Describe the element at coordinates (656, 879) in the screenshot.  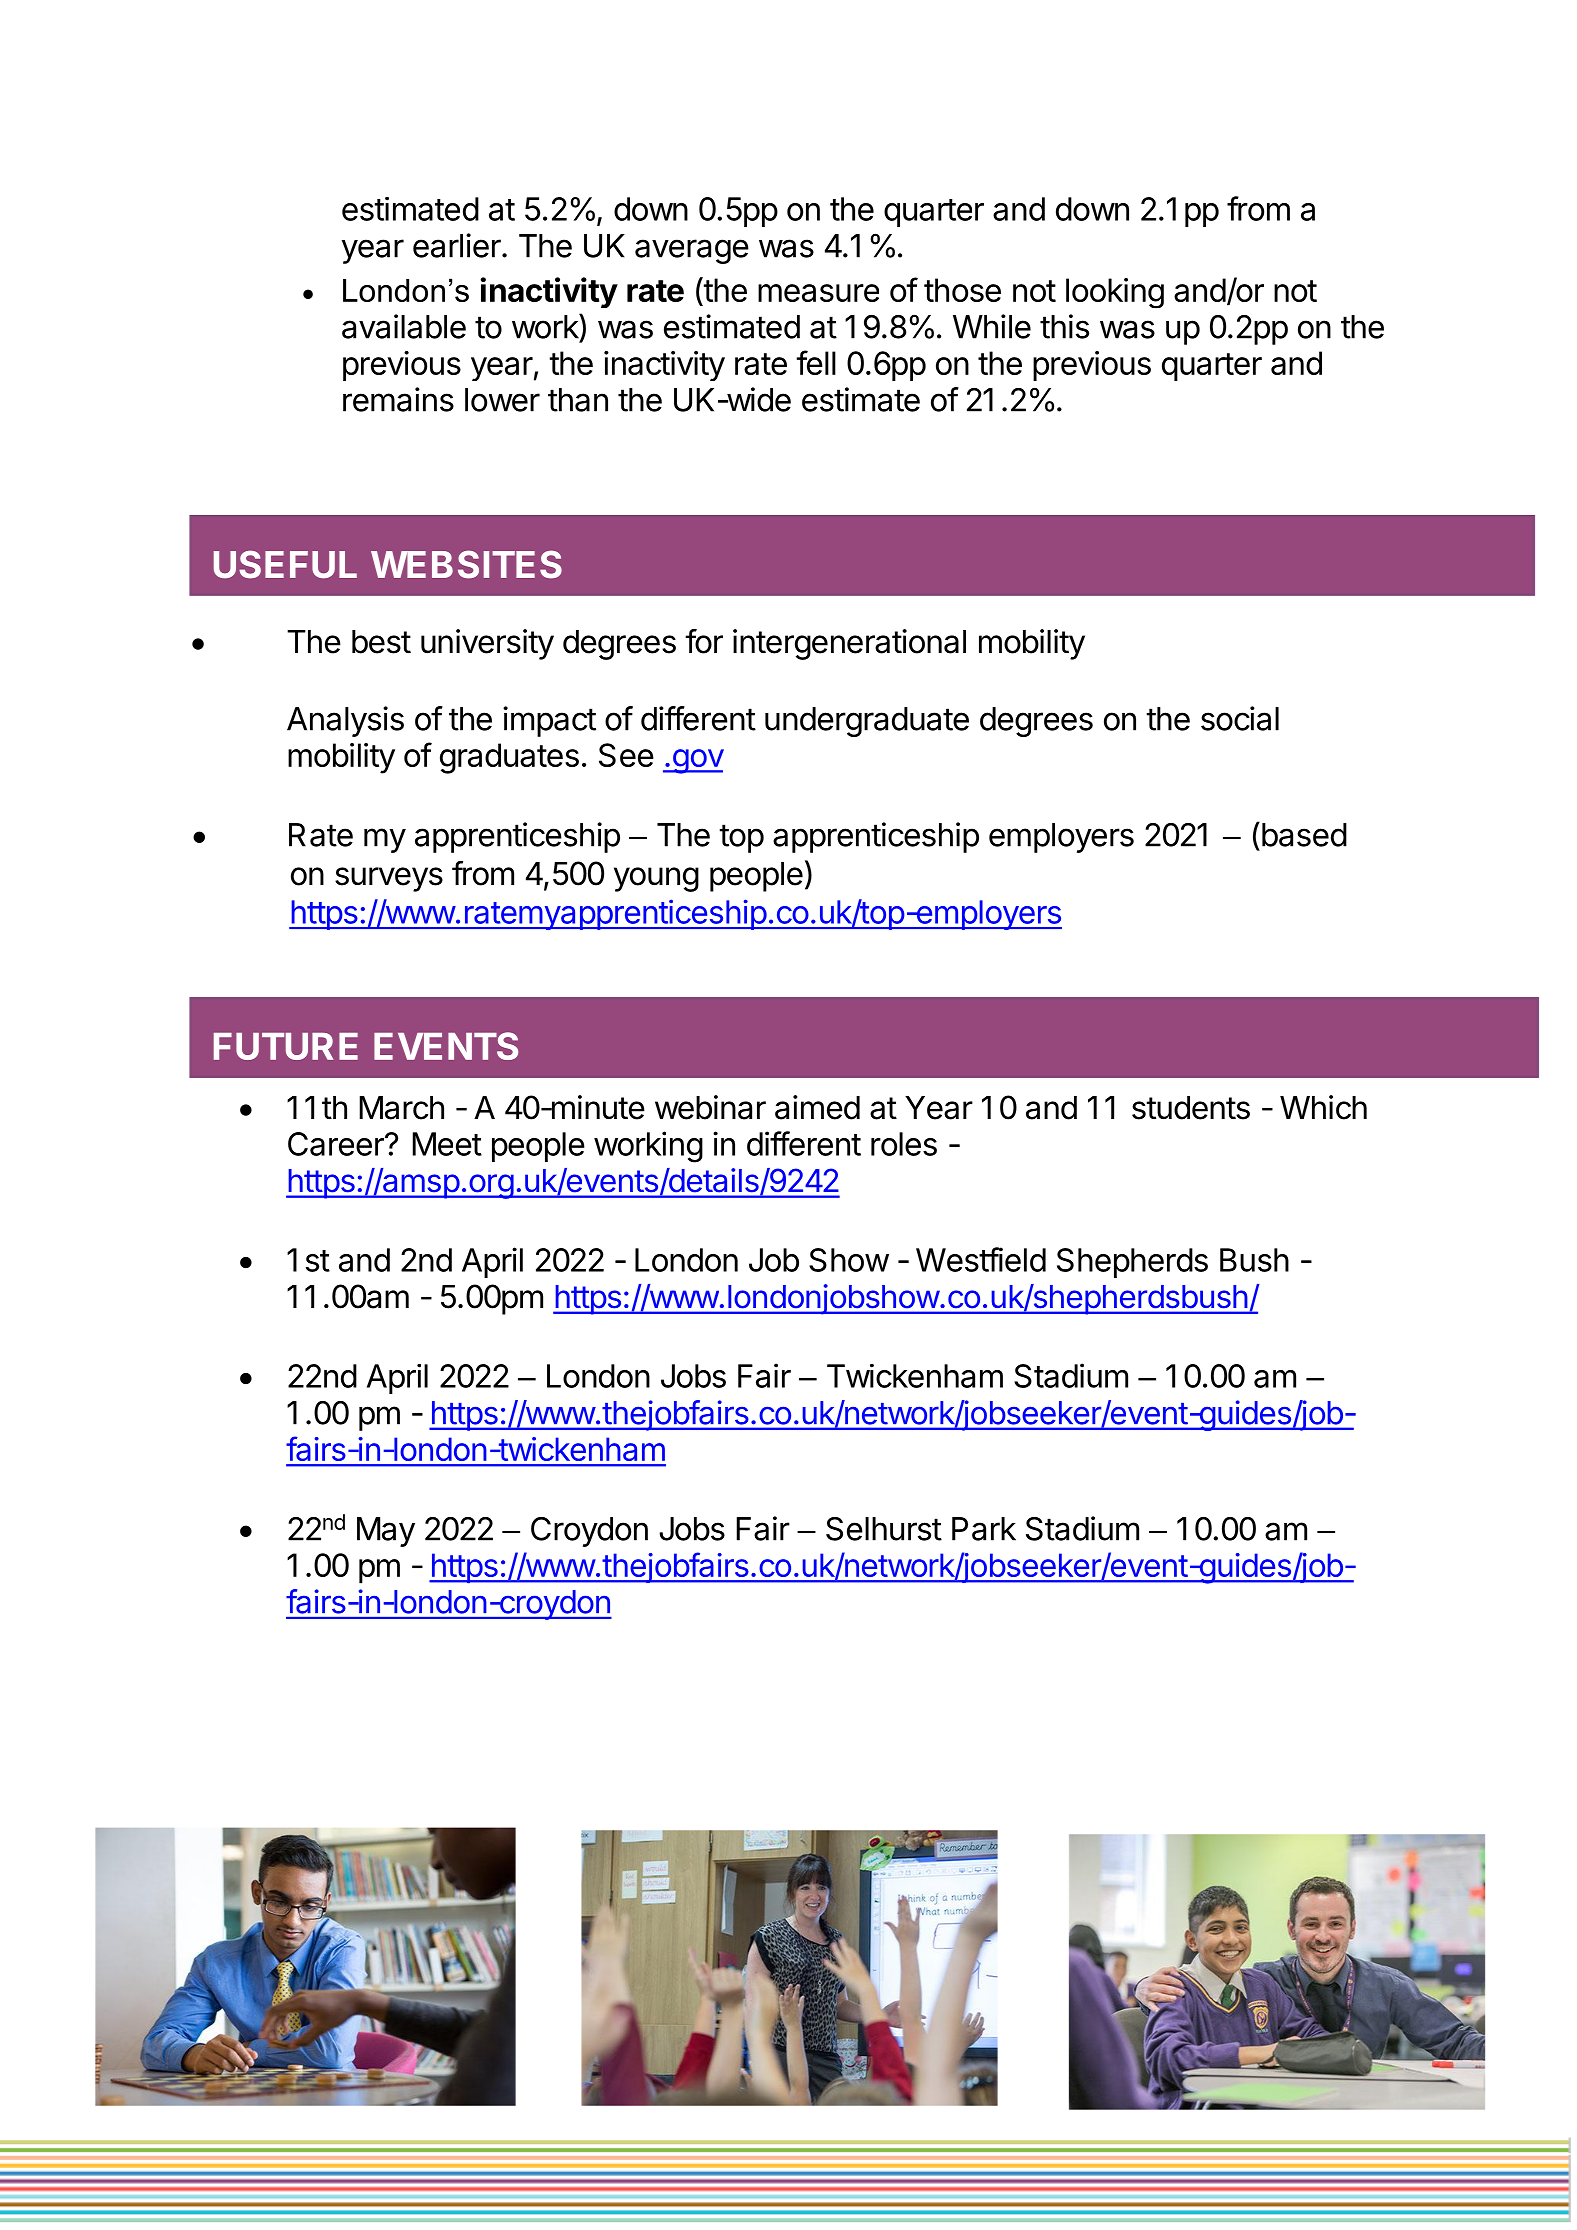
I see `young` at that location.
